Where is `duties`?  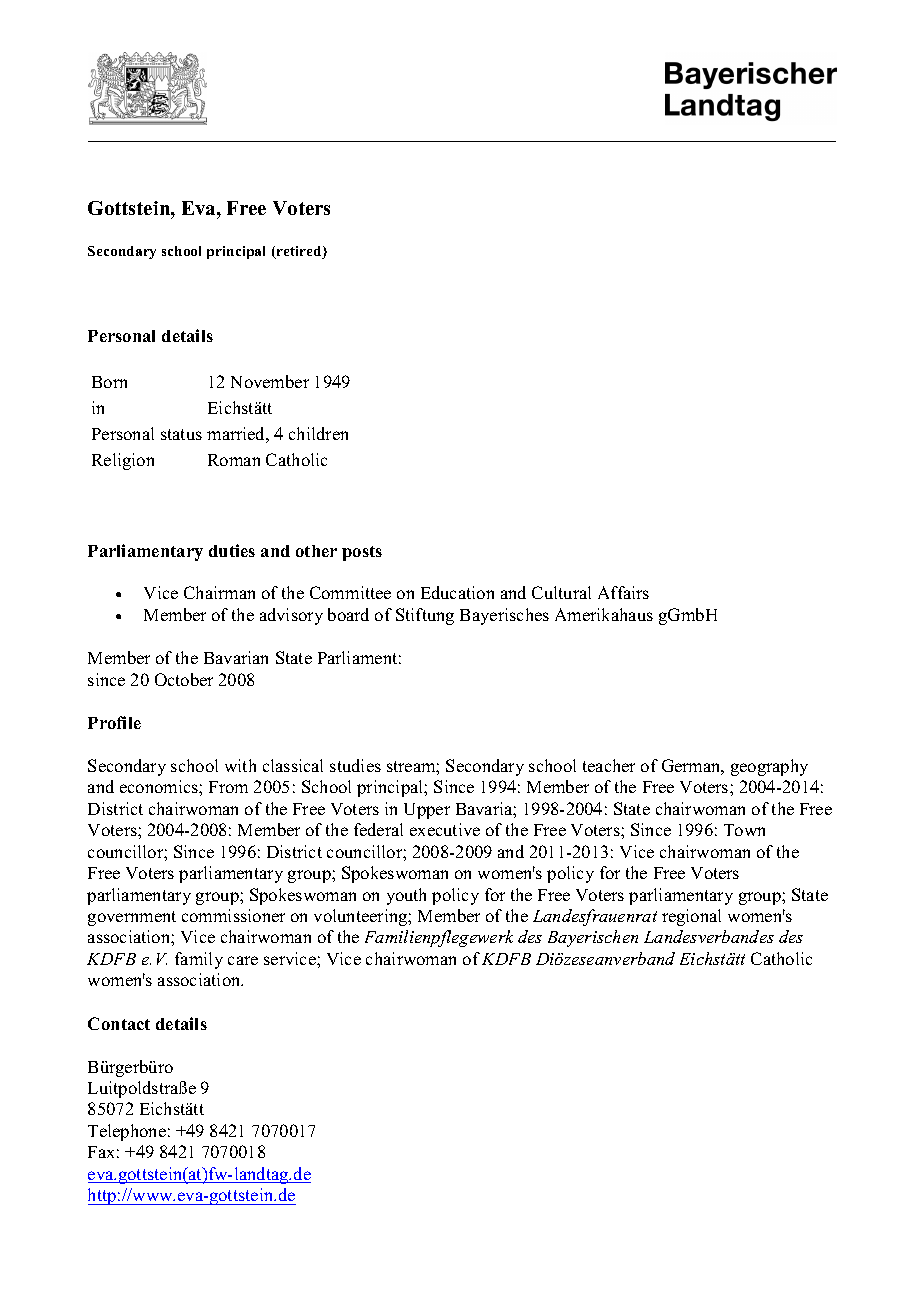 duties is located at coordinates (232, 550).
